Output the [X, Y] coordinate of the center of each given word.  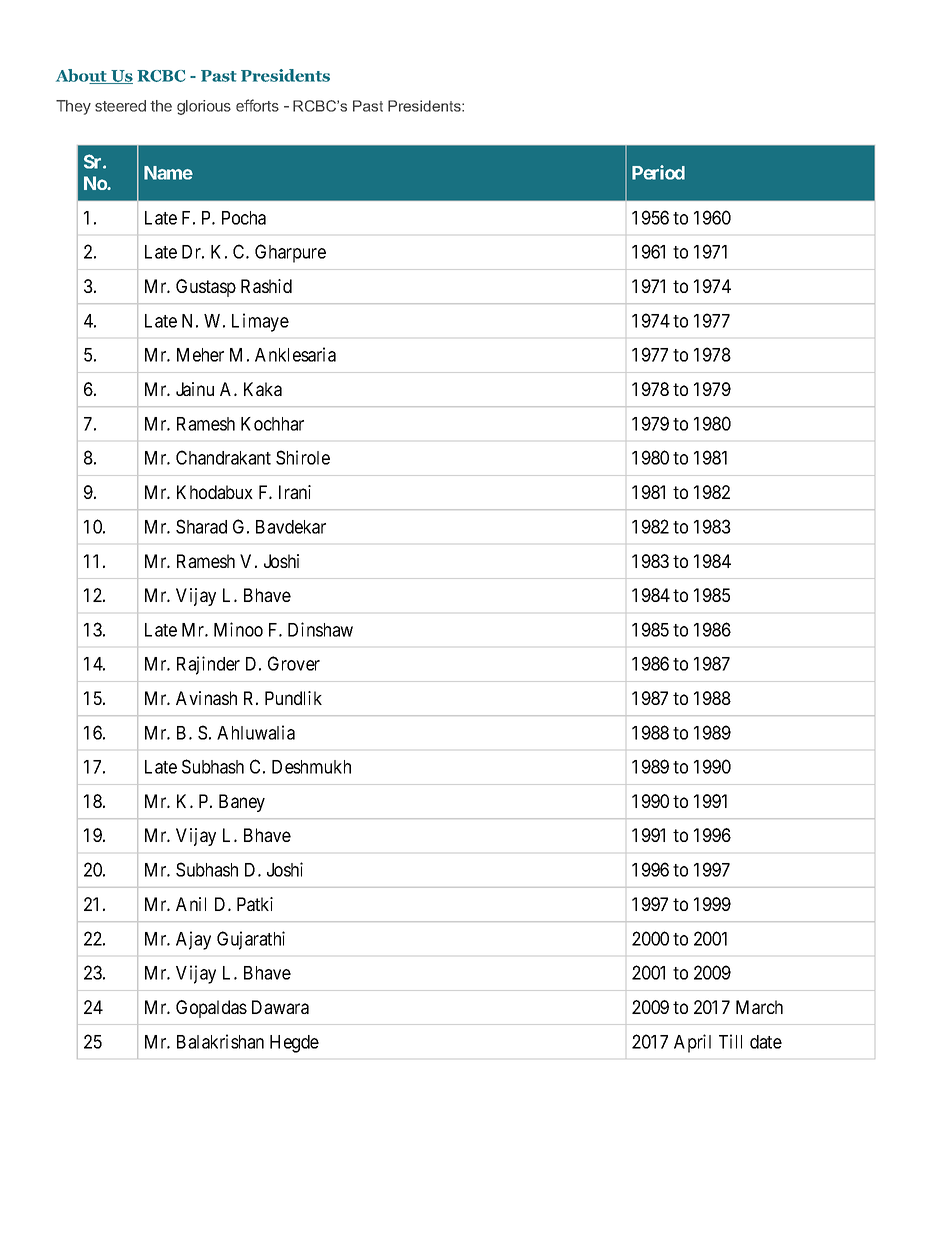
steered [120, 106]
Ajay [193, 940]
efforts [257, 105]
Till [730, 1041]
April [692, 1043]
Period [658, 172]
